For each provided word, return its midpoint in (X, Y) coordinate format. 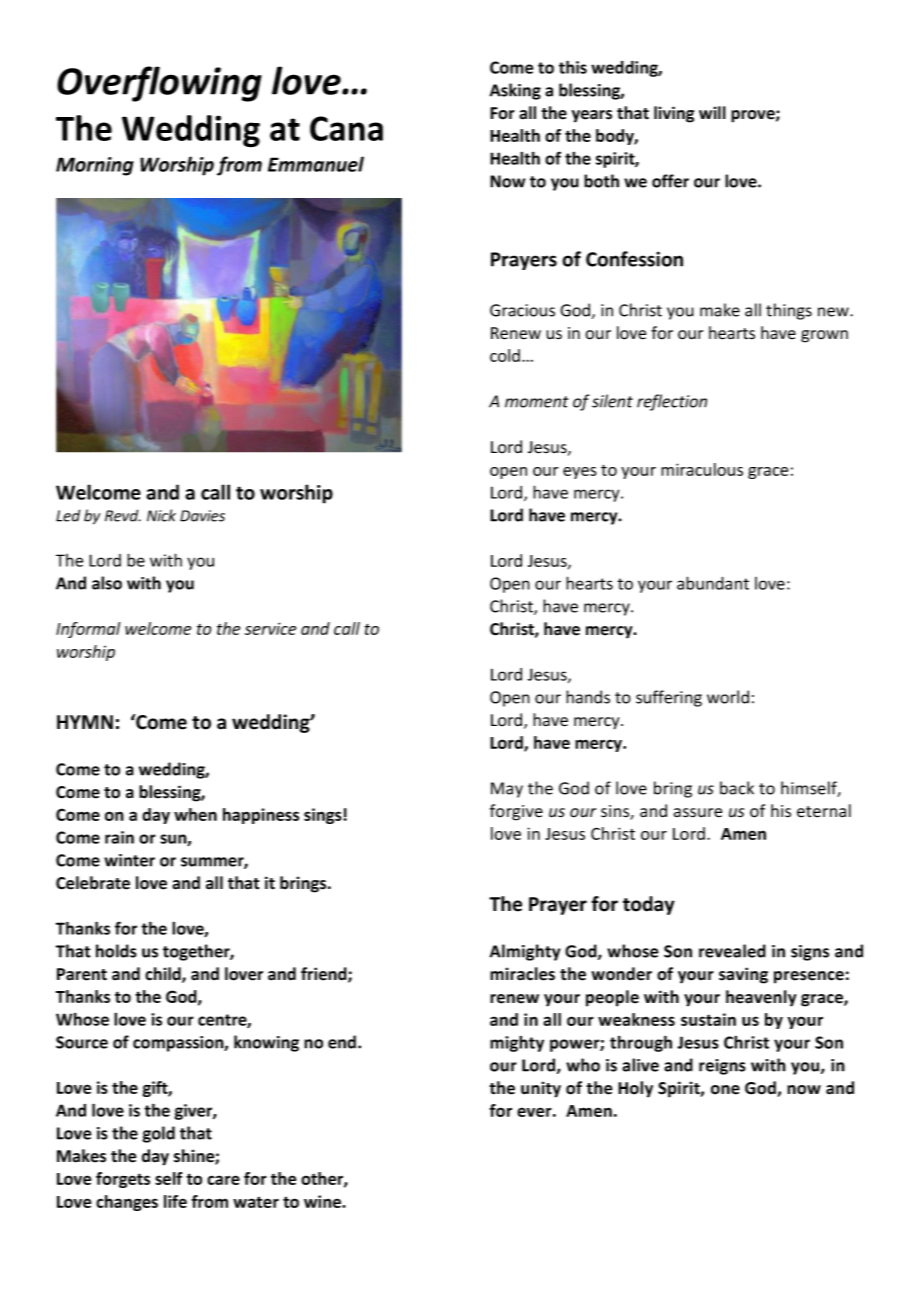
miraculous (702, 469)
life (175, 1201)
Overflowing (159, 84)
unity (541, 1089)
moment (537, 402)
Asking (515, 91)
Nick (161, 515)
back (737, 788)
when (195, 814)
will (712, 112)
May (507, 790)
